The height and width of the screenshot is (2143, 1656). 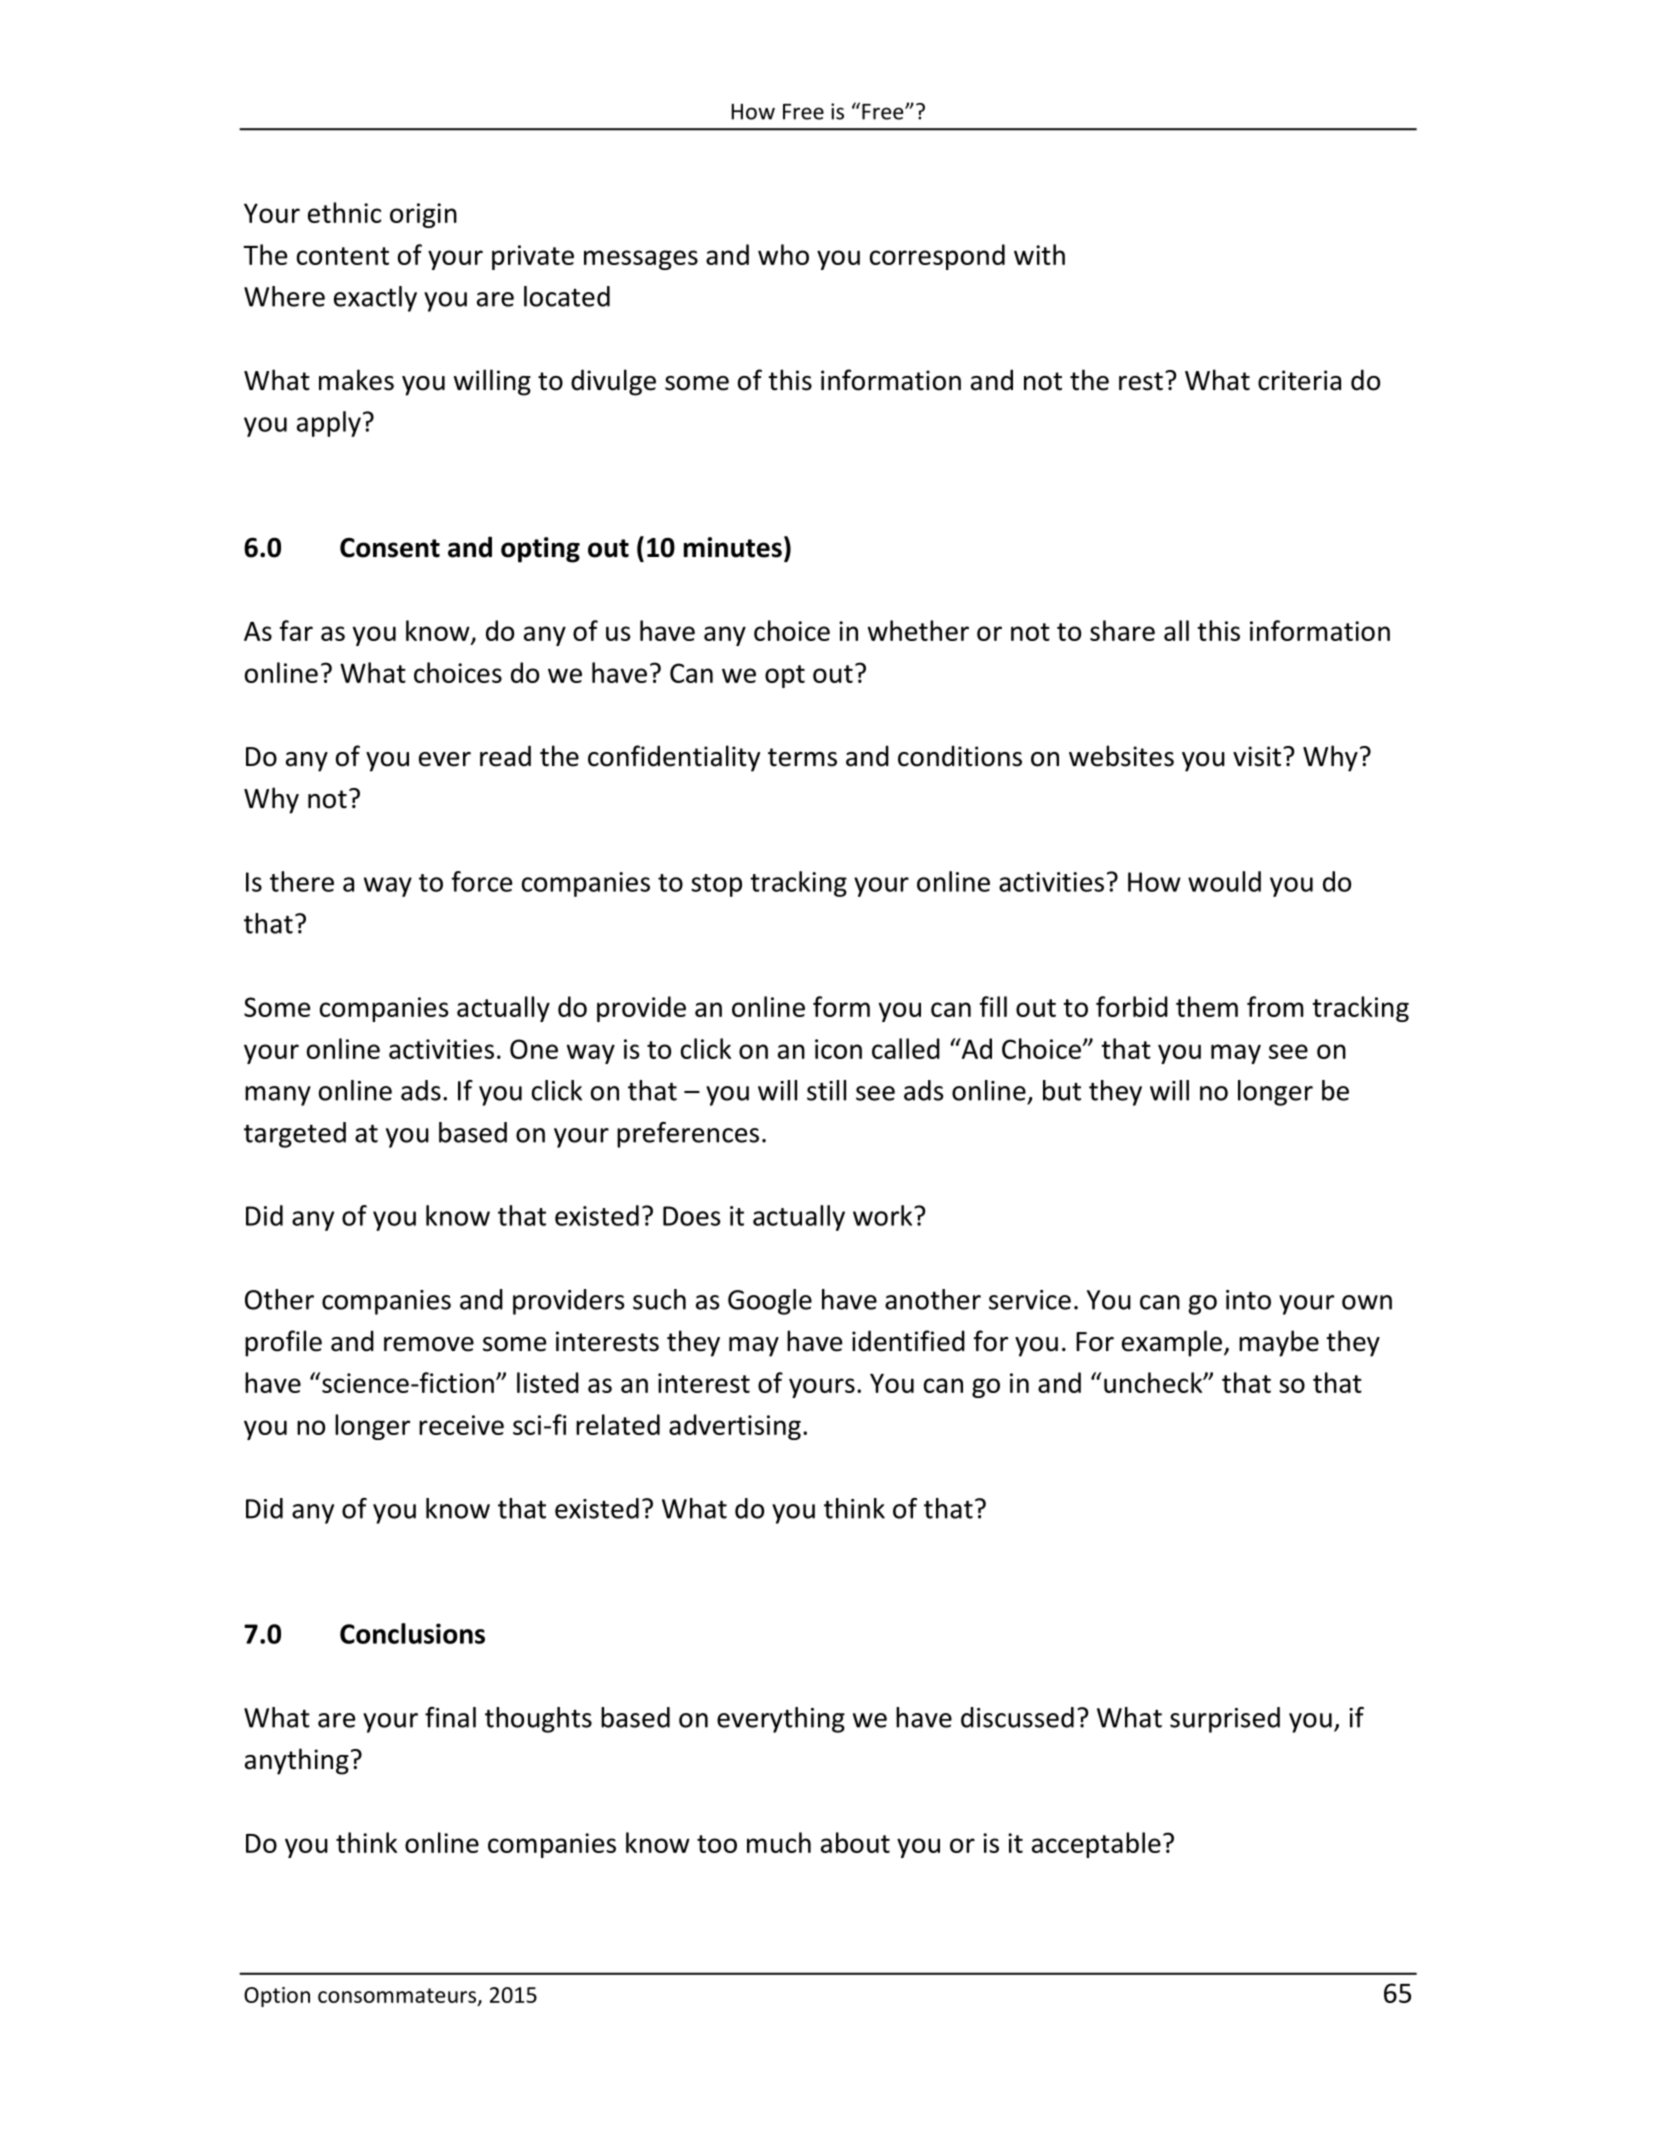 I want to click on targeted, so click(x=295, y=1135).
